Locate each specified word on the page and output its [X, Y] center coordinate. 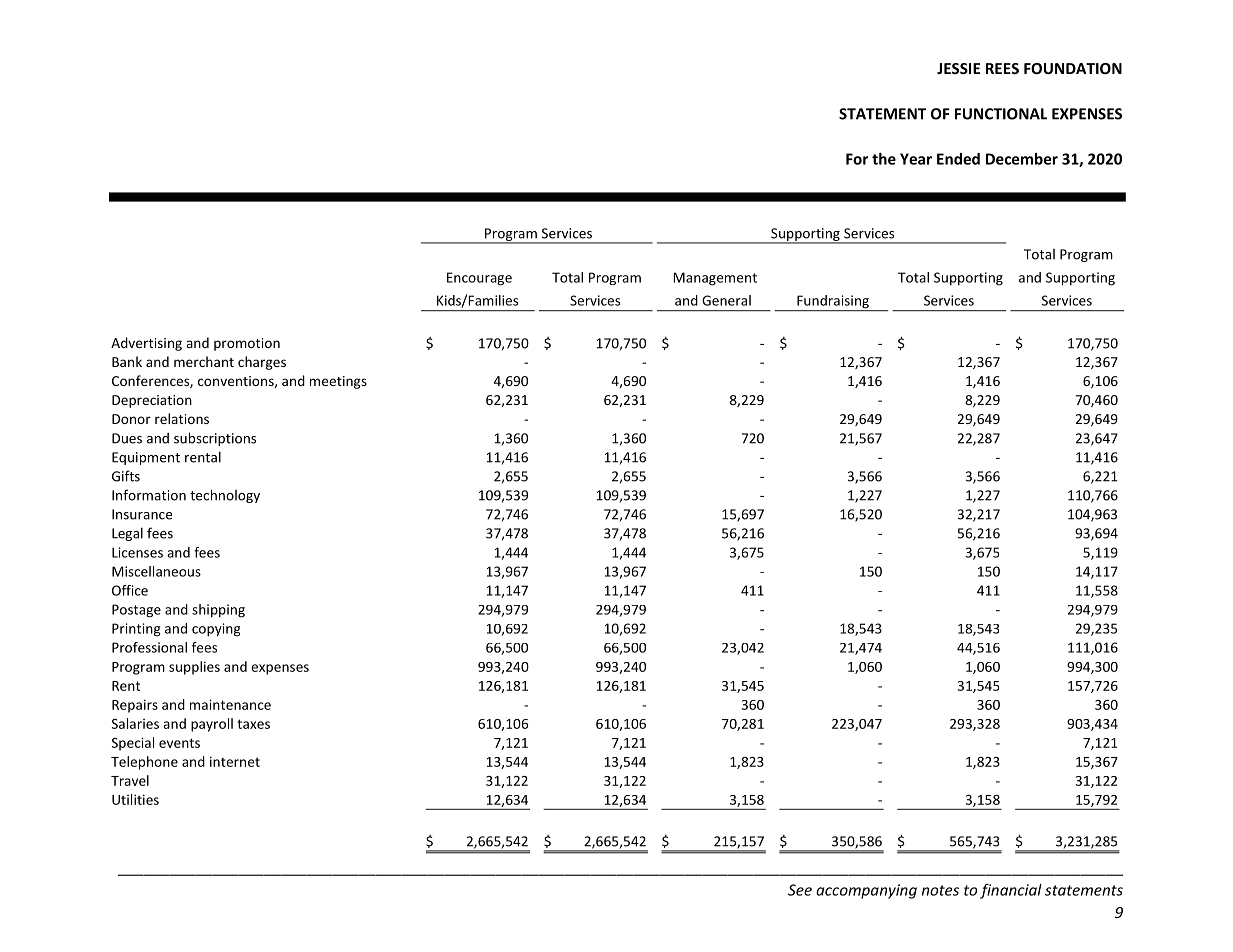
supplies [194, 668]
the [884, 159]
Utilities [135, 799]
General [726, 300]
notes [940, 890]
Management [715, 279]
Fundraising [833, 303]
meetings [338, 382]
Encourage [479, 279]
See [800, 890]
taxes [253, 724]
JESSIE [958, 68]
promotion [247, 344]
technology [225, 496]
